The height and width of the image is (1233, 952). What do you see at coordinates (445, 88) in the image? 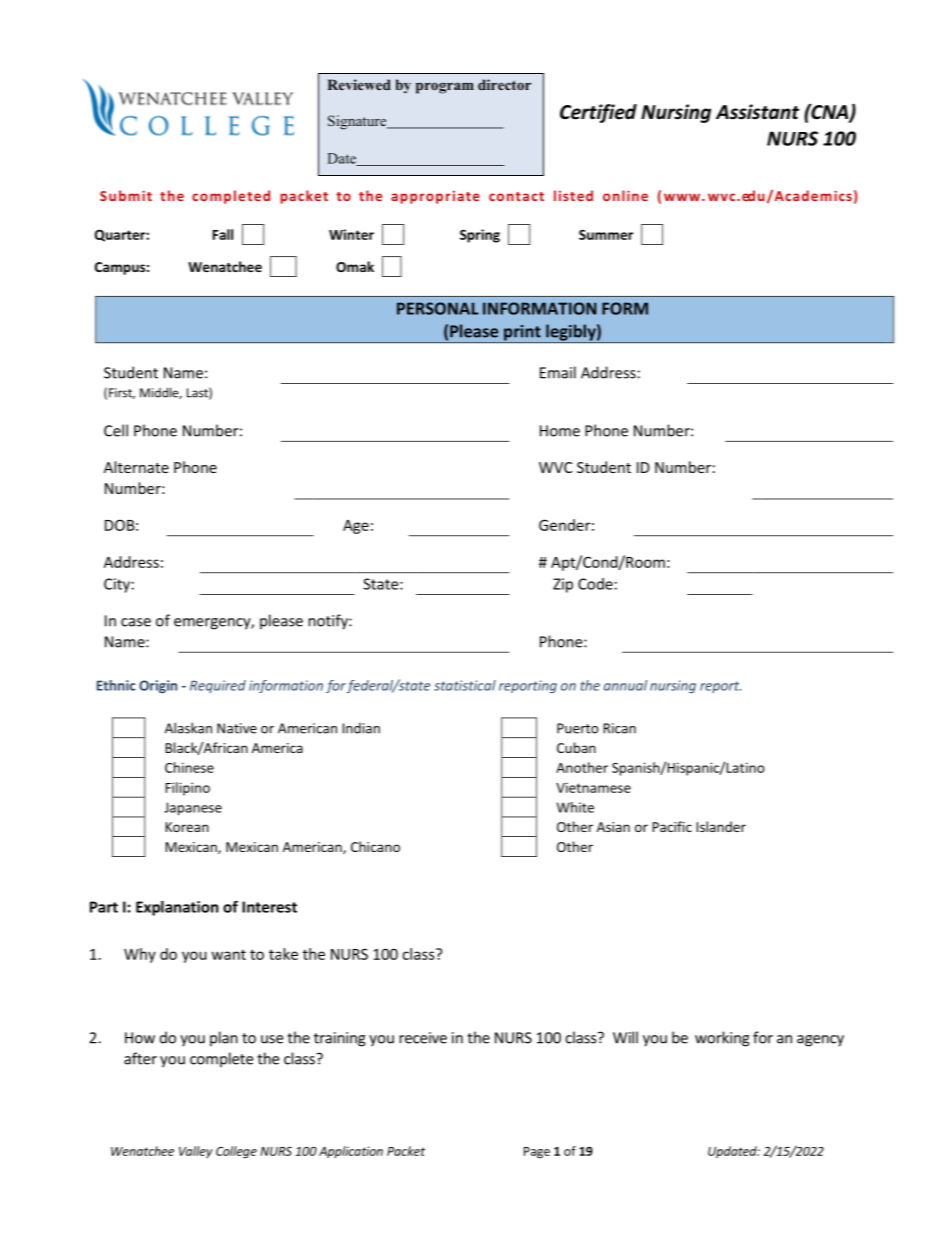
I see `program` at bounding box center [445, 88].
